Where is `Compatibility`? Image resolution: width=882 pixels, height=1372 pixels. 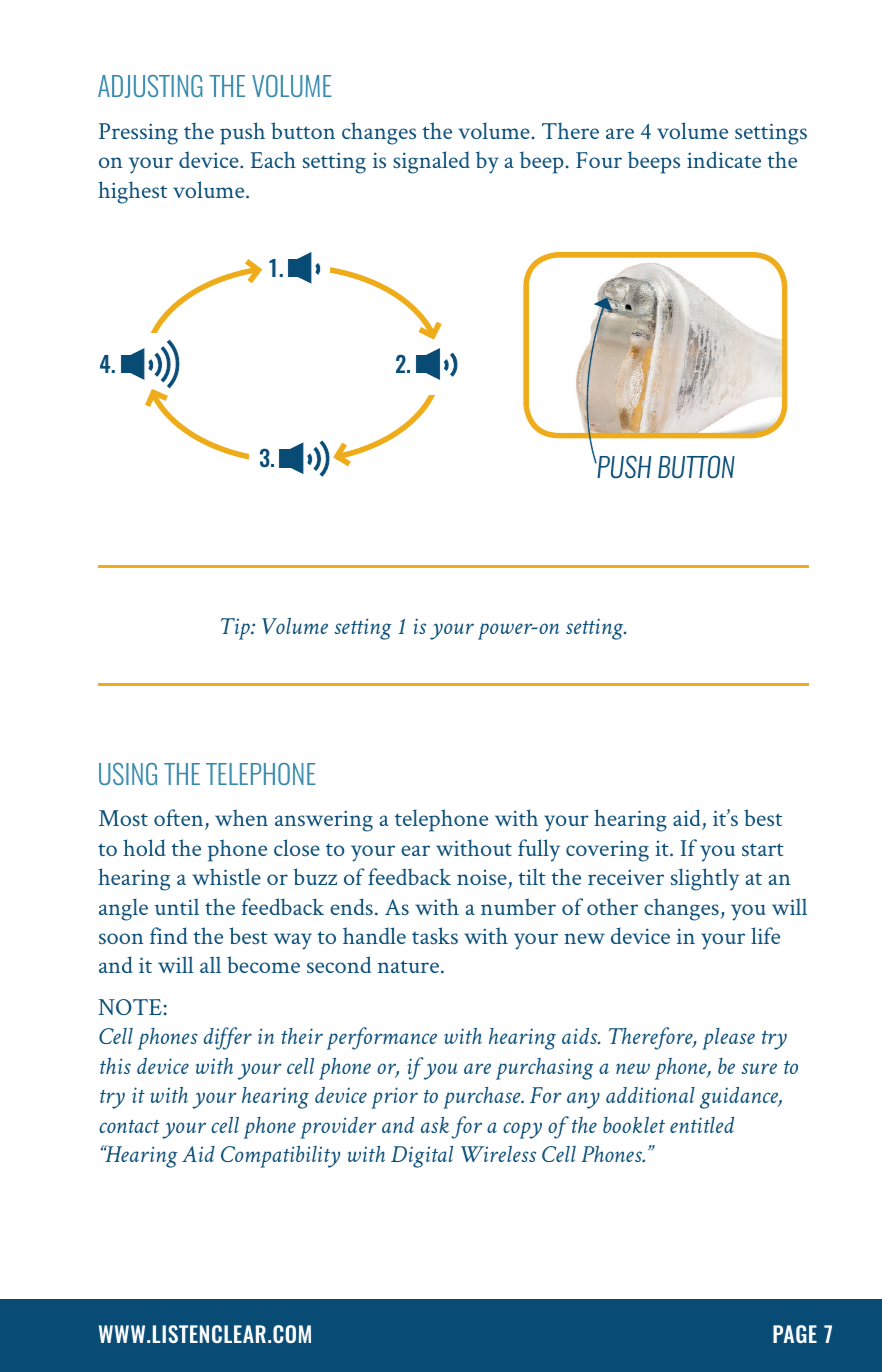
Compatibility is located at coordinates (280, 1157).
